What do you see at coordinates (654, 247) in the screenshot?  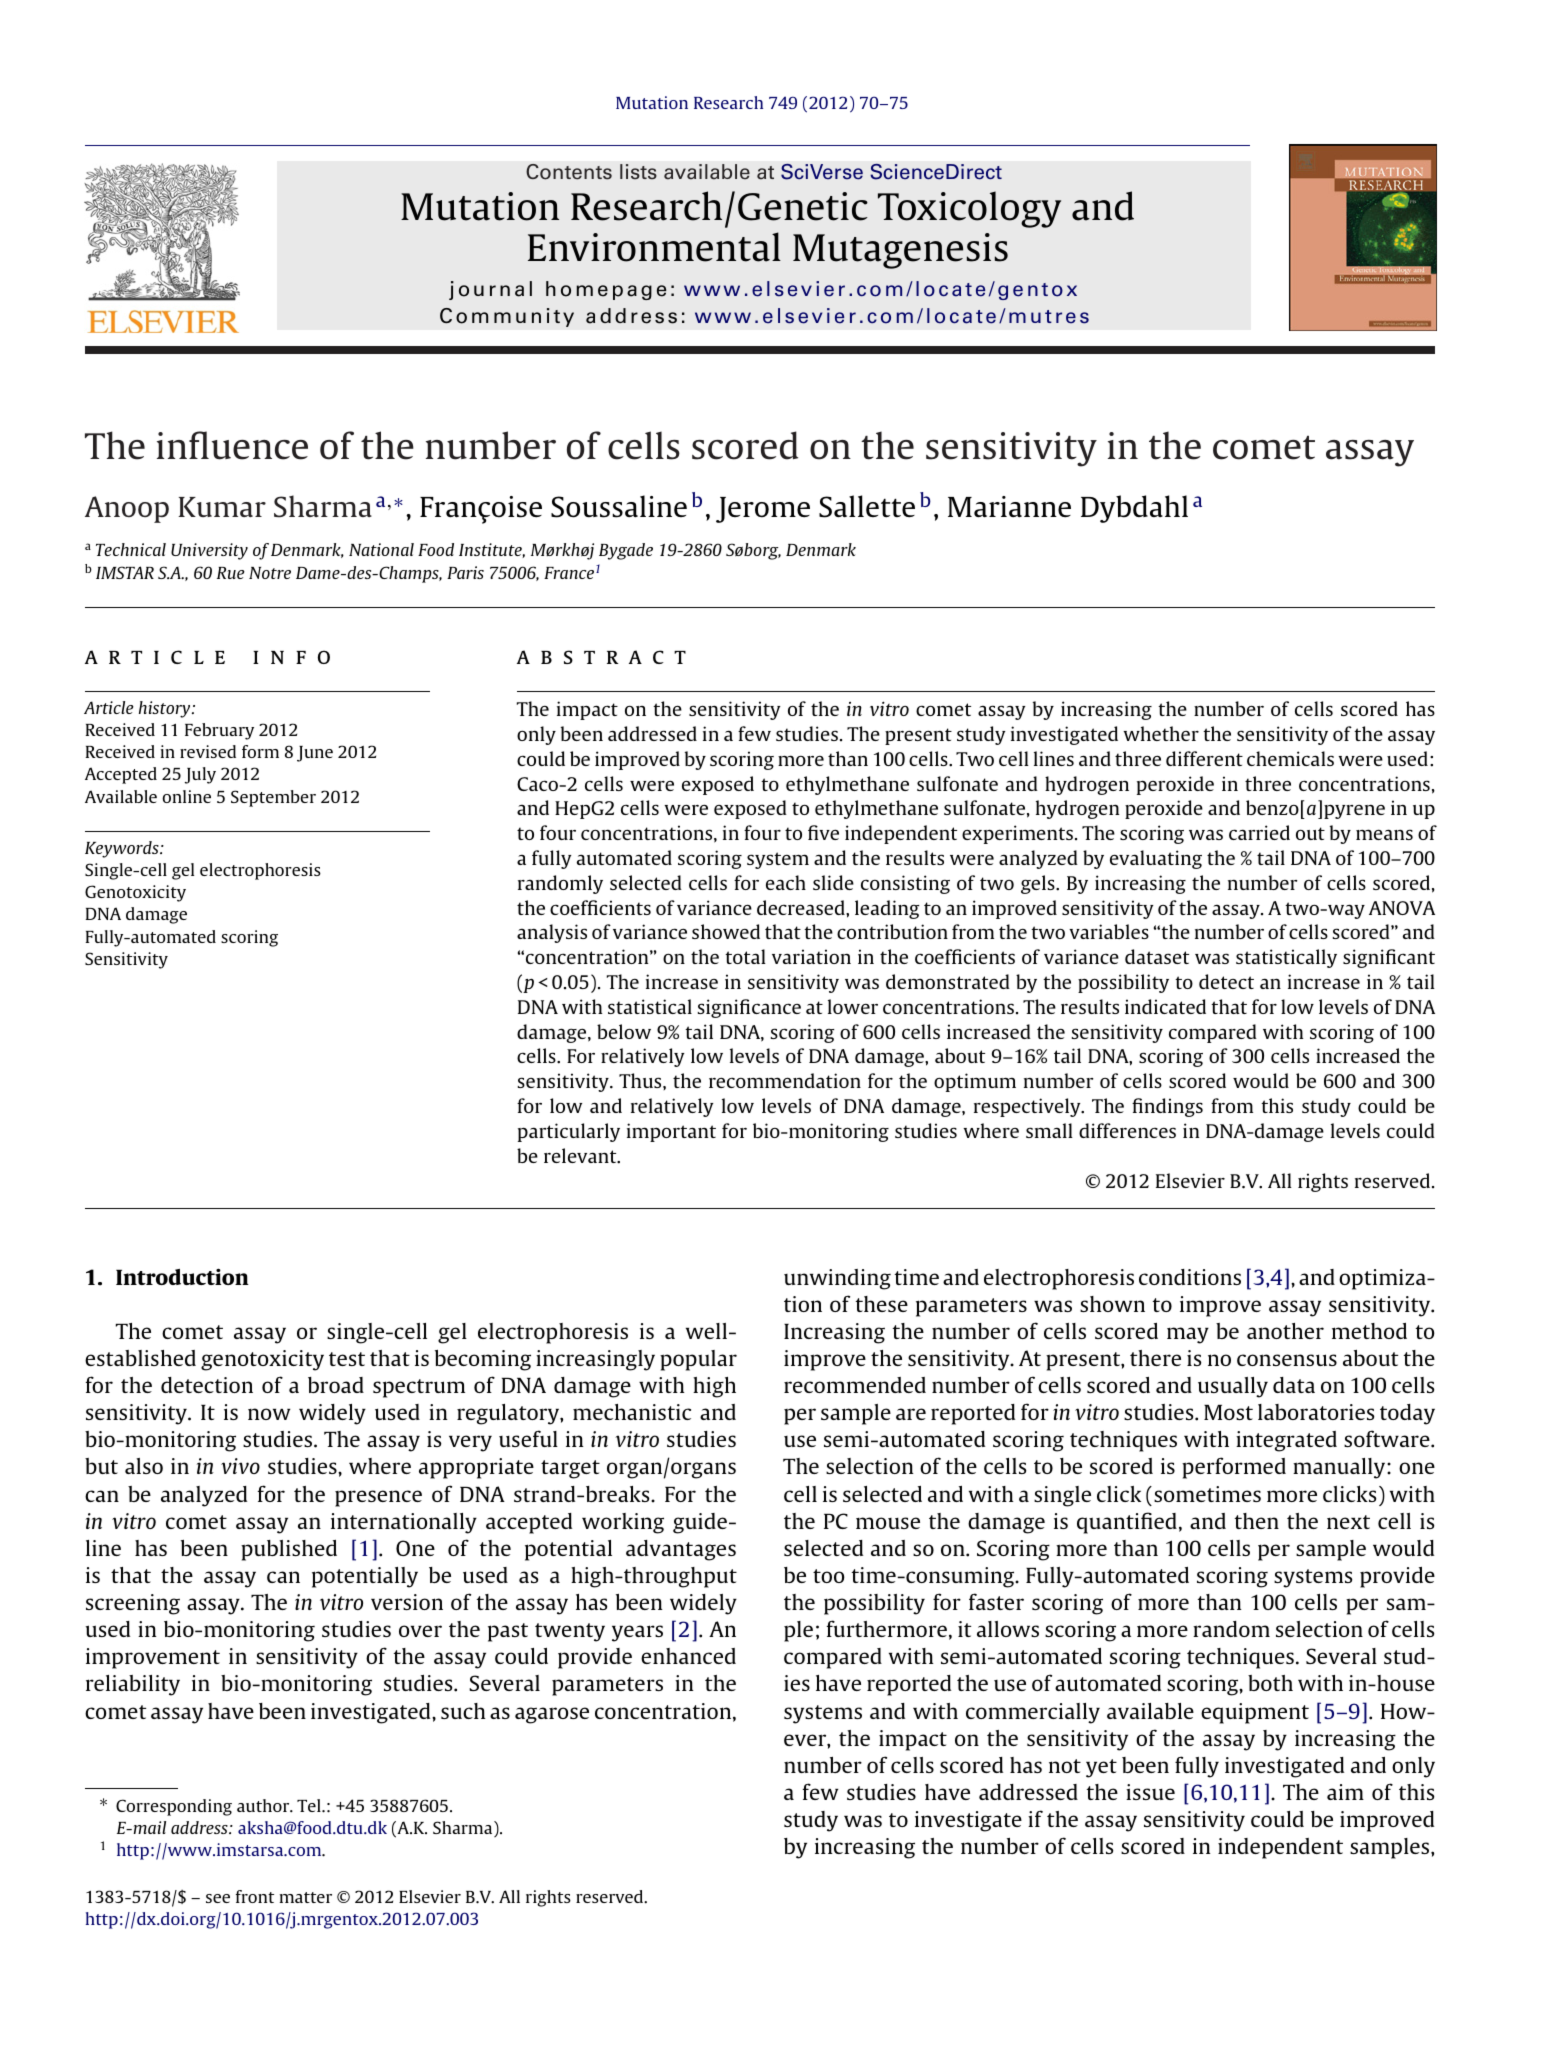 I see `Environmental` at bounding box center [654, 247].
